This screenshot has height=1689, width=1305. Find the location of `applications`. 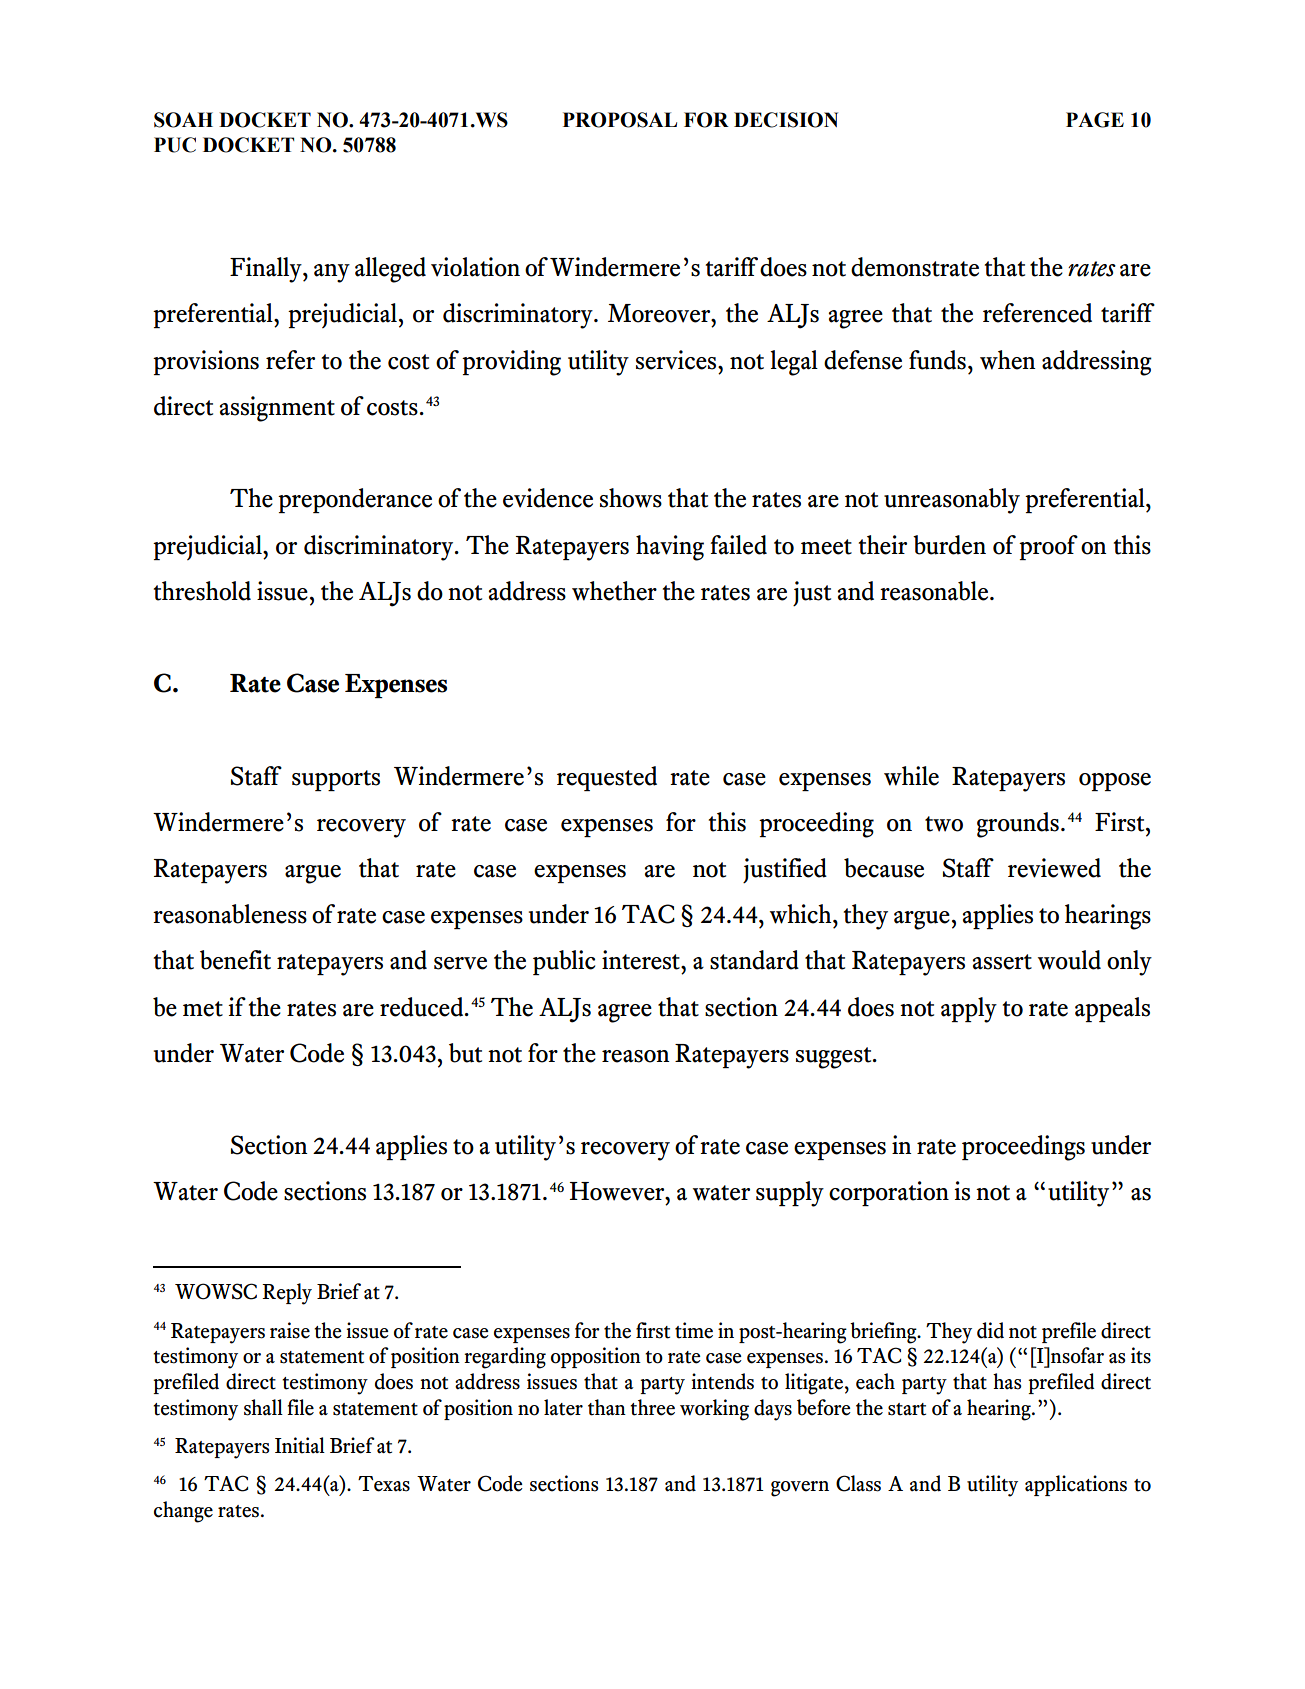

applications is located at coordinates (1076, 1485).
